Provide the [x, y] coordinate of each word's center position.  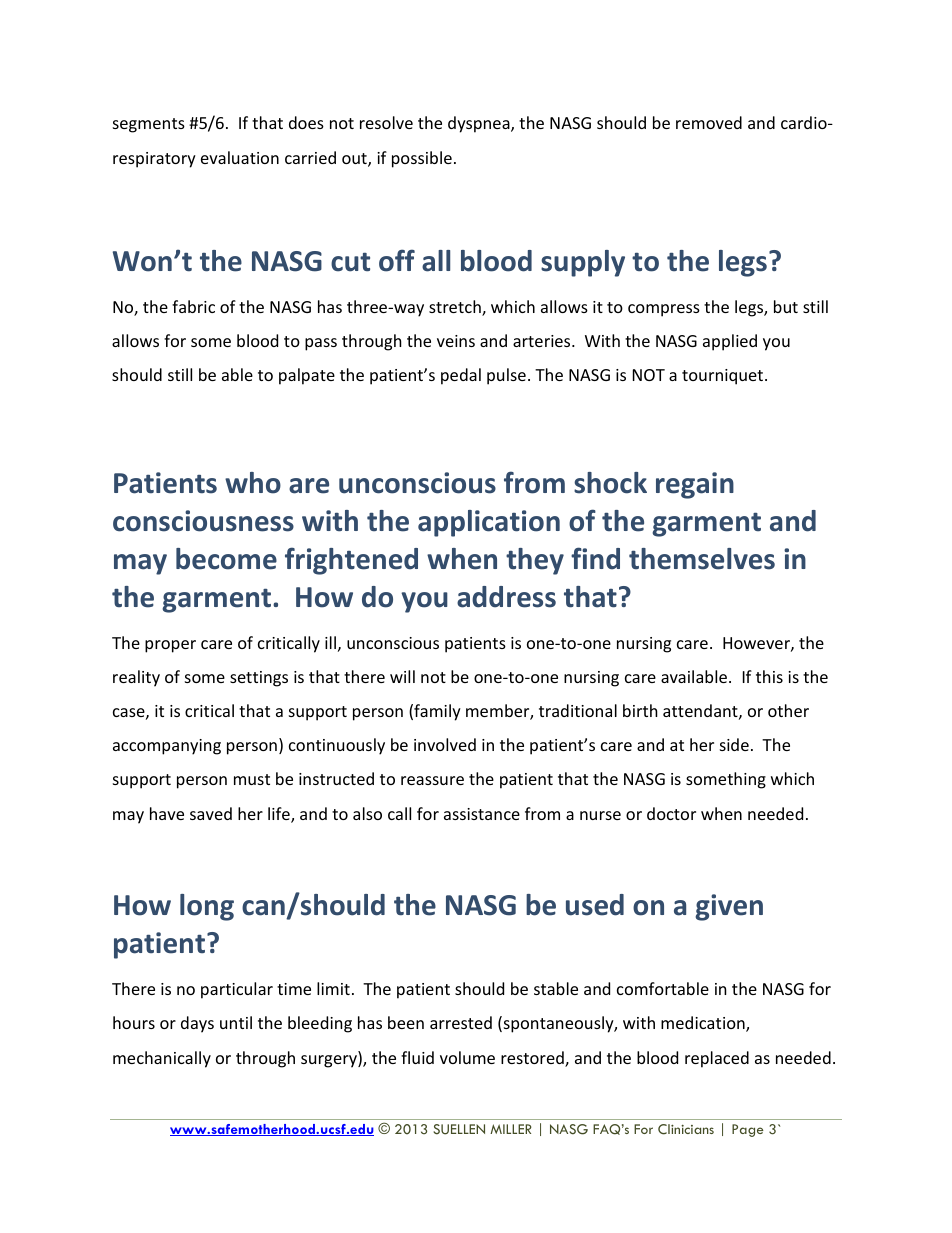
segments [149, 125]
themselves [702, 559]
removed [709, 122]
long [207, 907]
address [506, 597]
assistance [482, 814]
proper [170, 646]
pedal [461, 376]
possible [422, 159]
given [729, 907]
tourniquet [724, 377]
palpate [307, 376]
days [197, 1024]
